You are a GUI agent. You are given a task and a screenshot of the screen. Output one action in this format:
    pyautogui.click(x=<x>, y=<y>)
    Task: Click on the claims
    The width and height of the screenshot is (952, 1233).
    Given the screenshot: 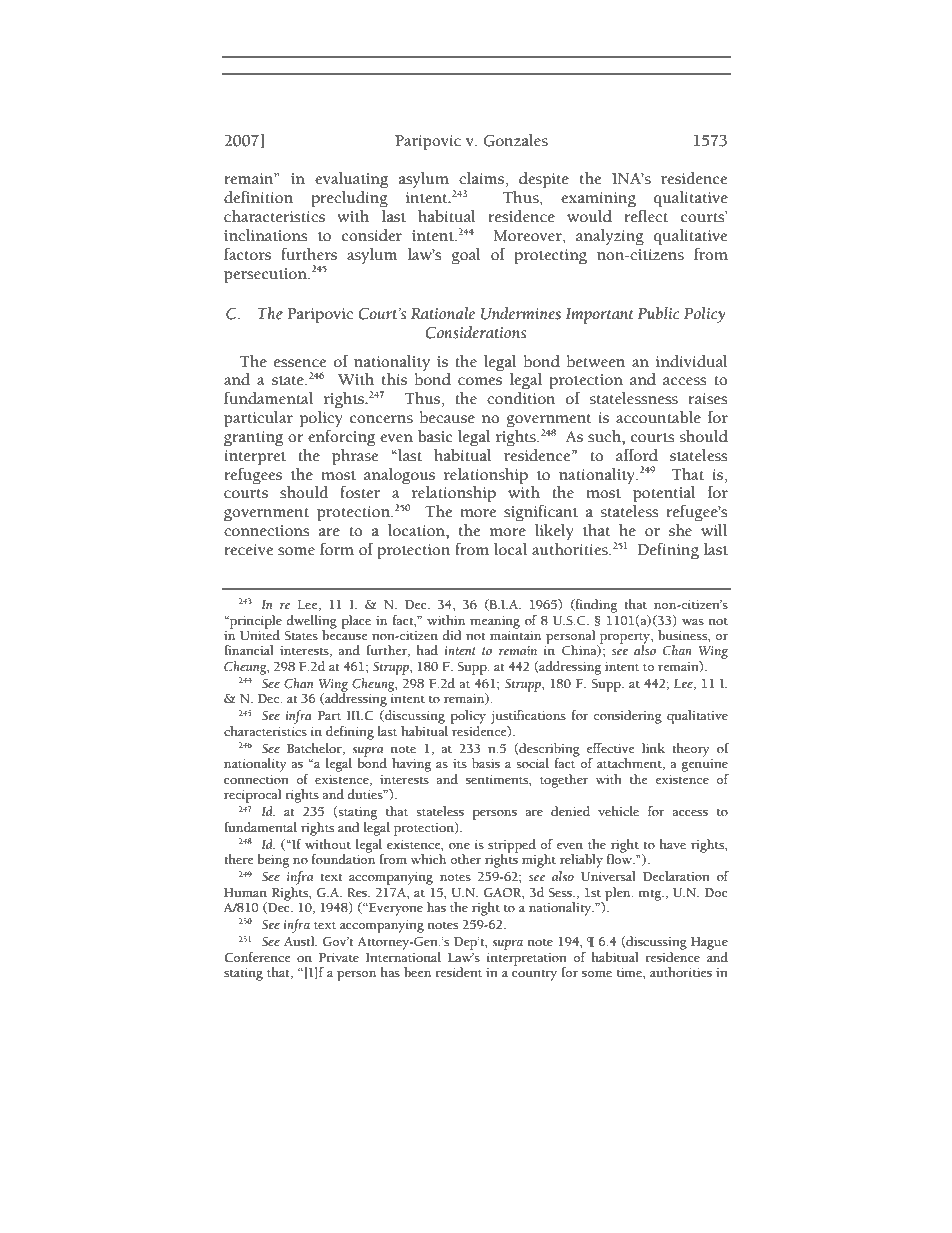 What is the action you would take?
    pyautogui.click(x=482, y=178)
